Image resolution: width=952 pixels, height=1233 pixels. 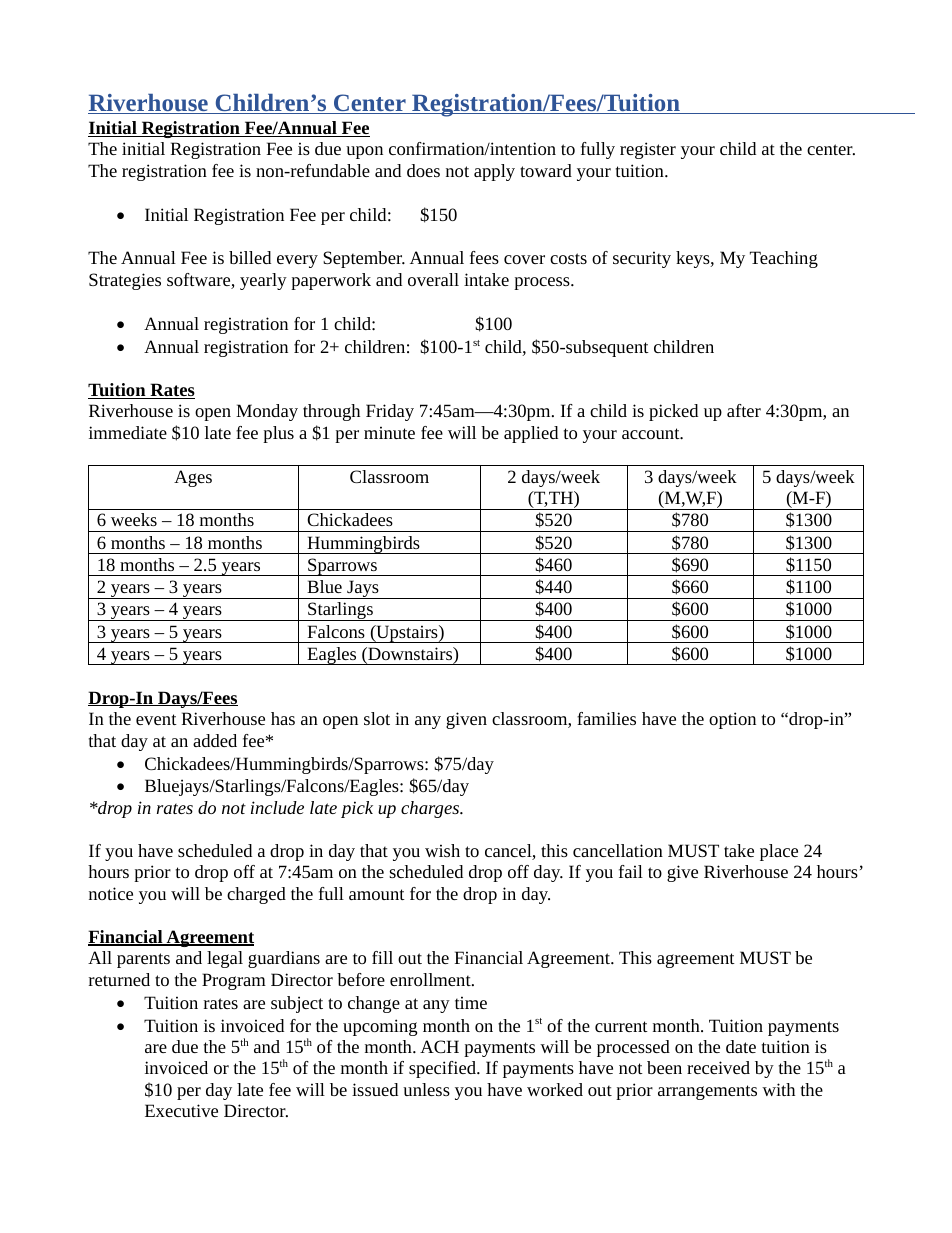 I want to click on Executive, so click(x=181, y=1110).
